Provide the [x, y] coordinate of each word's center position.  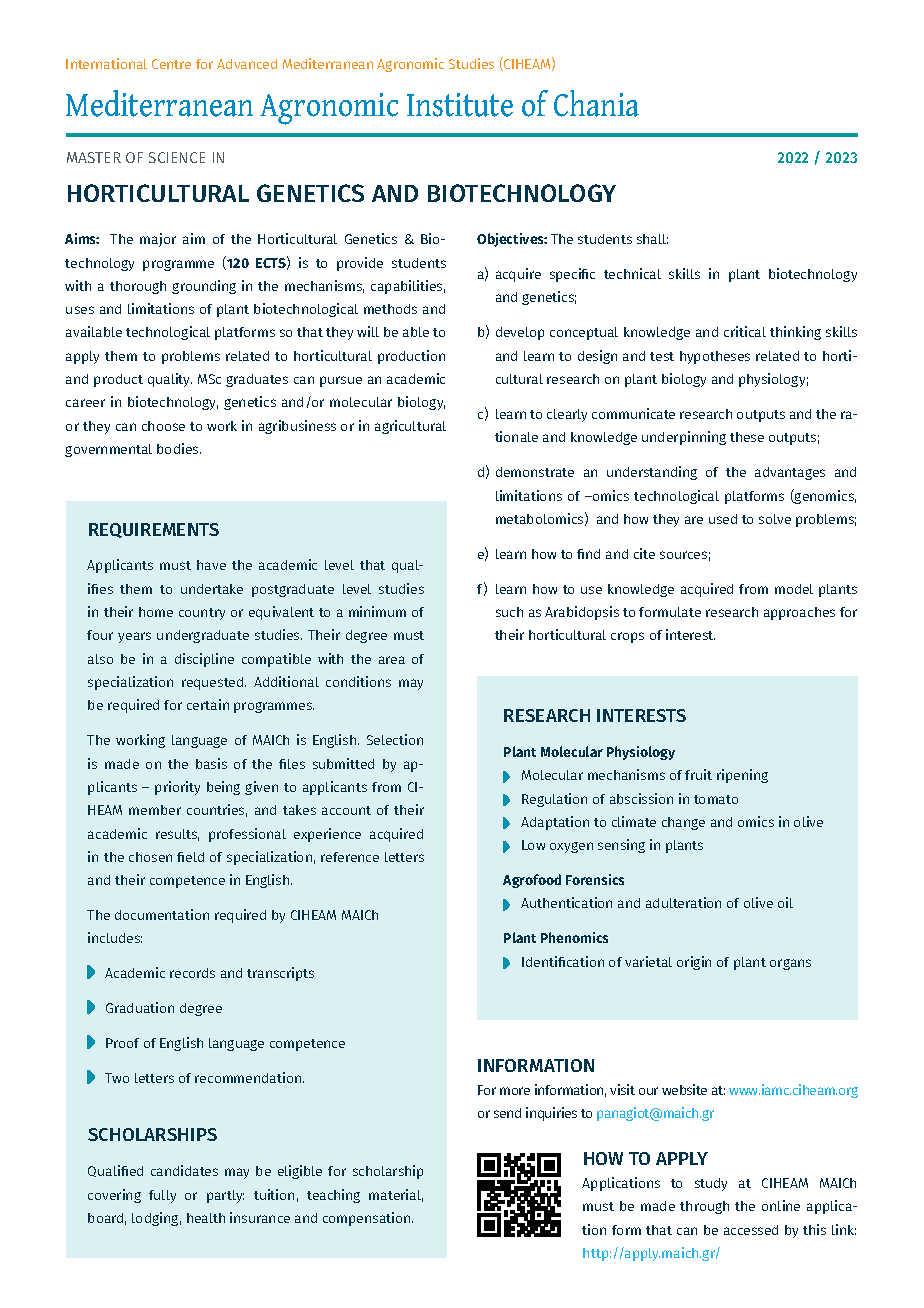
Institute [460, 105]
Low [533, 845]
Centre [171, 64]
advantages [790, 473]
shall [652, 239]
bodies [179, 448]
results [177, 835]
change [683, 823]
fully [162, 1196]
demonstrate [535, 472]
